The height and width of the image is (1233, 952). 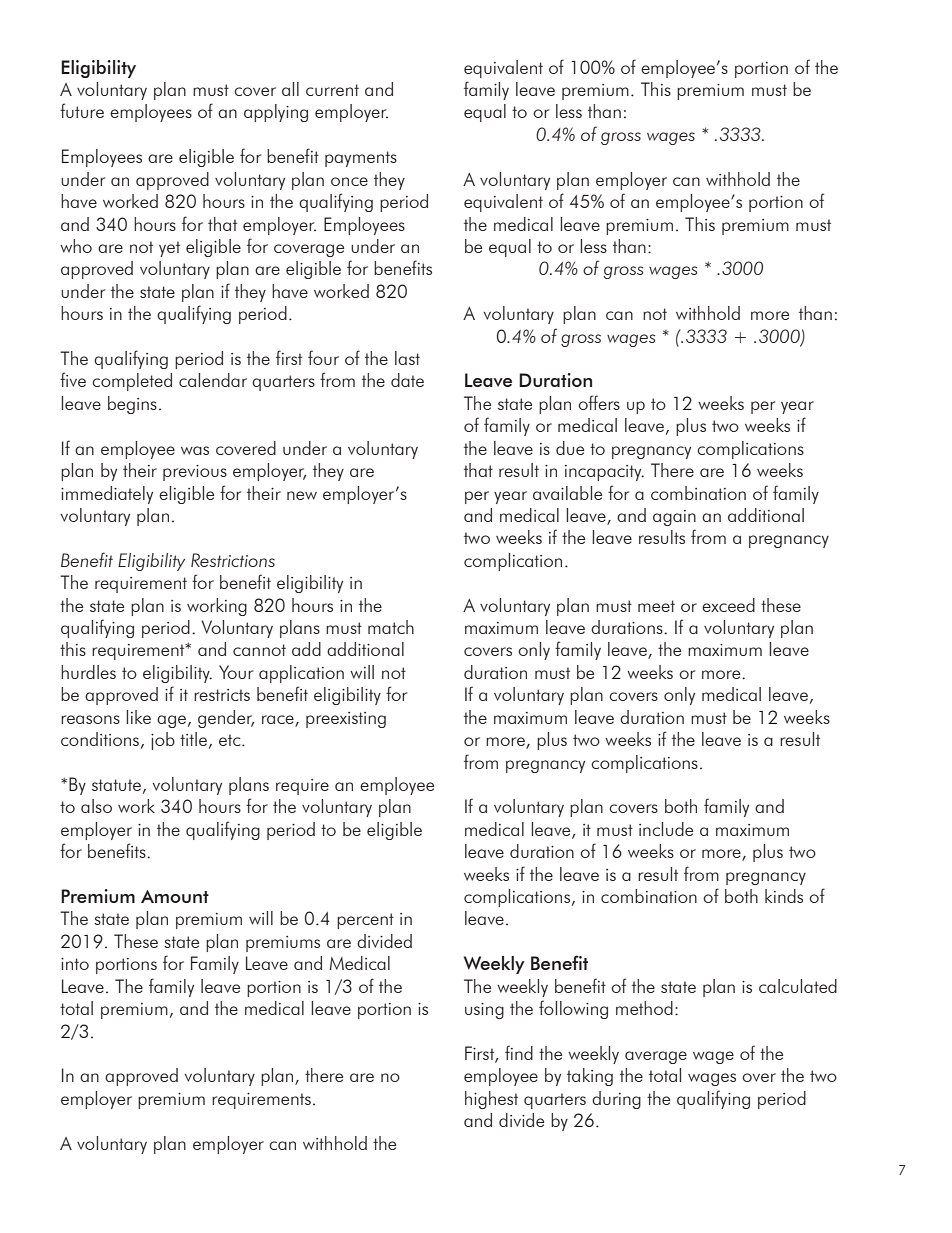 I want to click on job, so click(x=163, y=741).
